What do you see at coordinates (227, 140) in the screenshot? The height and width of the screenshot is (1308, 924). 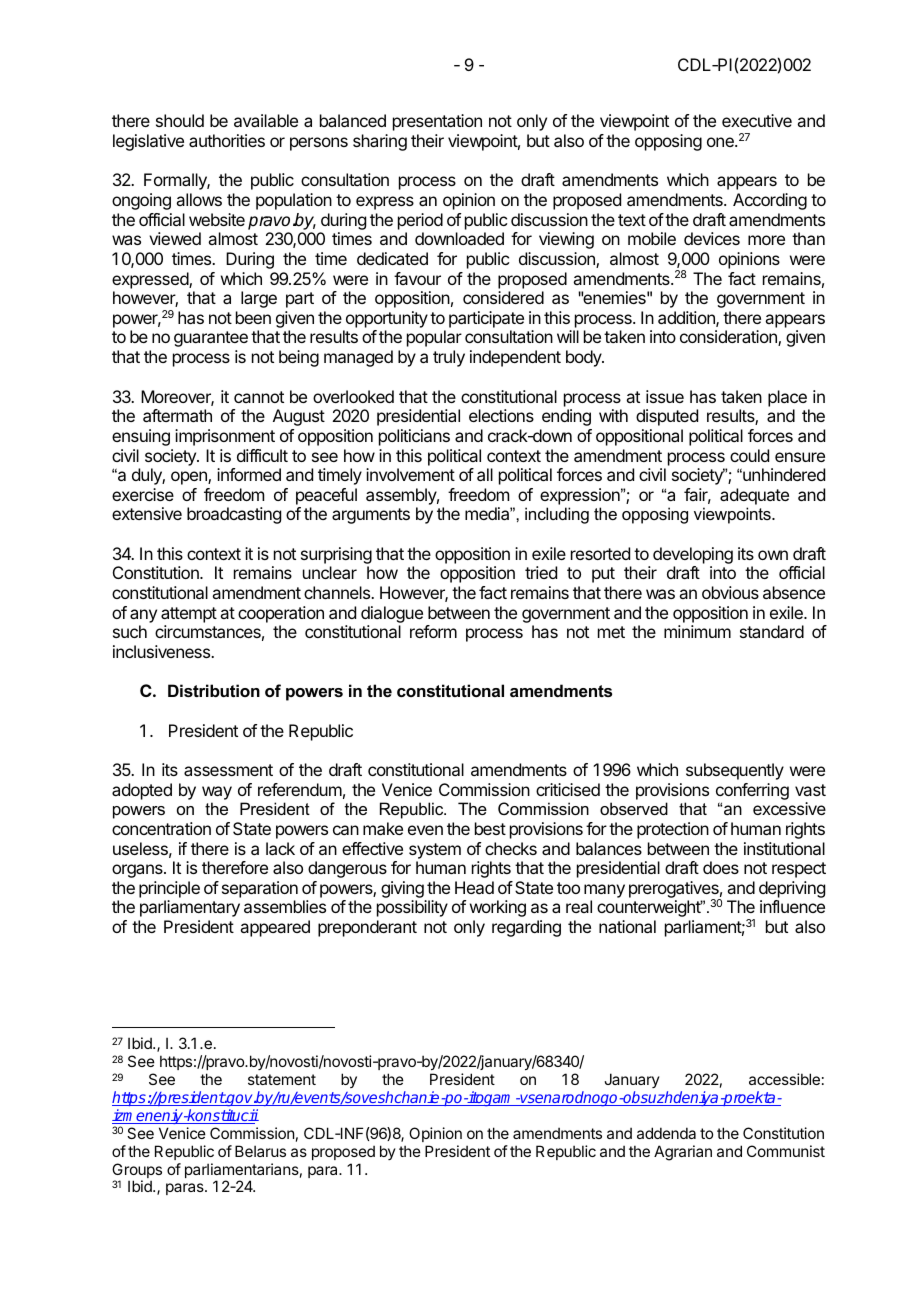 I see `authorities` at bounding box center [227, 140].
